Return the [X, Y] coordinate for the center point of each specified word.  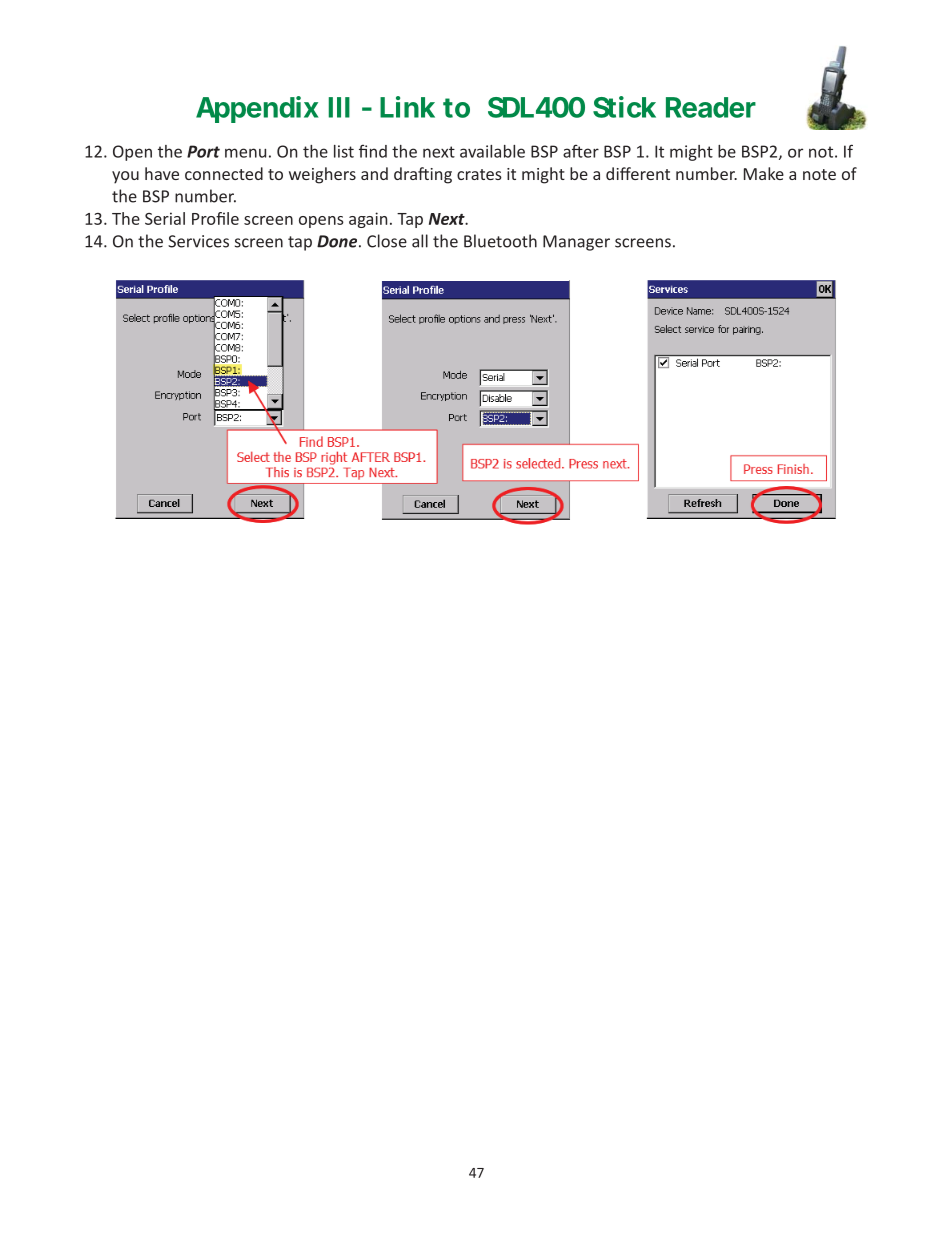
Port [203, 151]
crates [479, 174]
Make [764, 173]
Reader [711, 107]
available [492, 151]
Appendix [257, 109]
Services [198, 241]
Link [407, 107]
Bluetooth [500, 241]
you [125, 177]
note [819, 174]
